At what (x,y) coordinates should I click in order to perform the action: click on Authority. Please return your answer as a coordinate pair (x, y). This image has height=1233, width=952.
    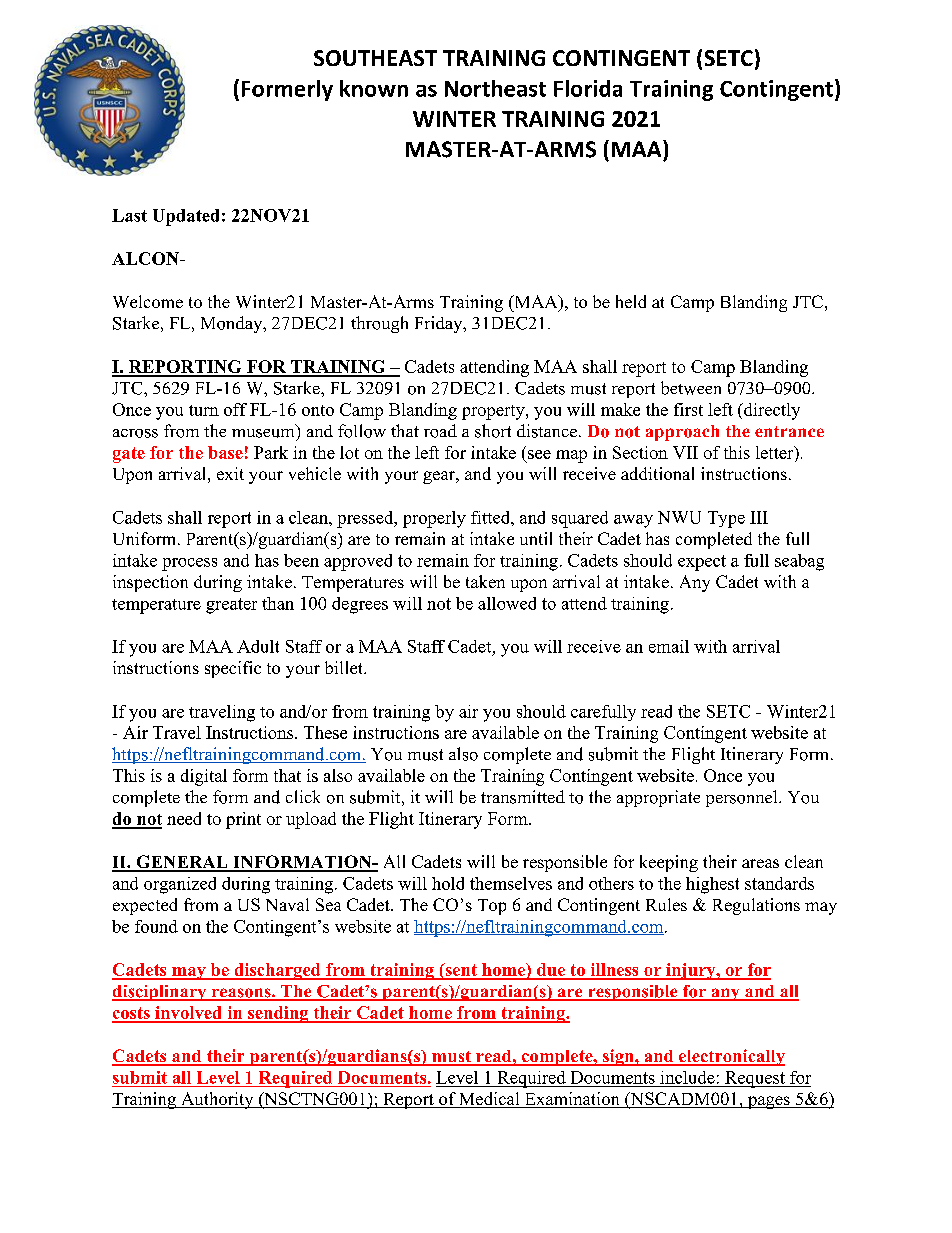
    Looking at the image, I should click on (217, 1100).
